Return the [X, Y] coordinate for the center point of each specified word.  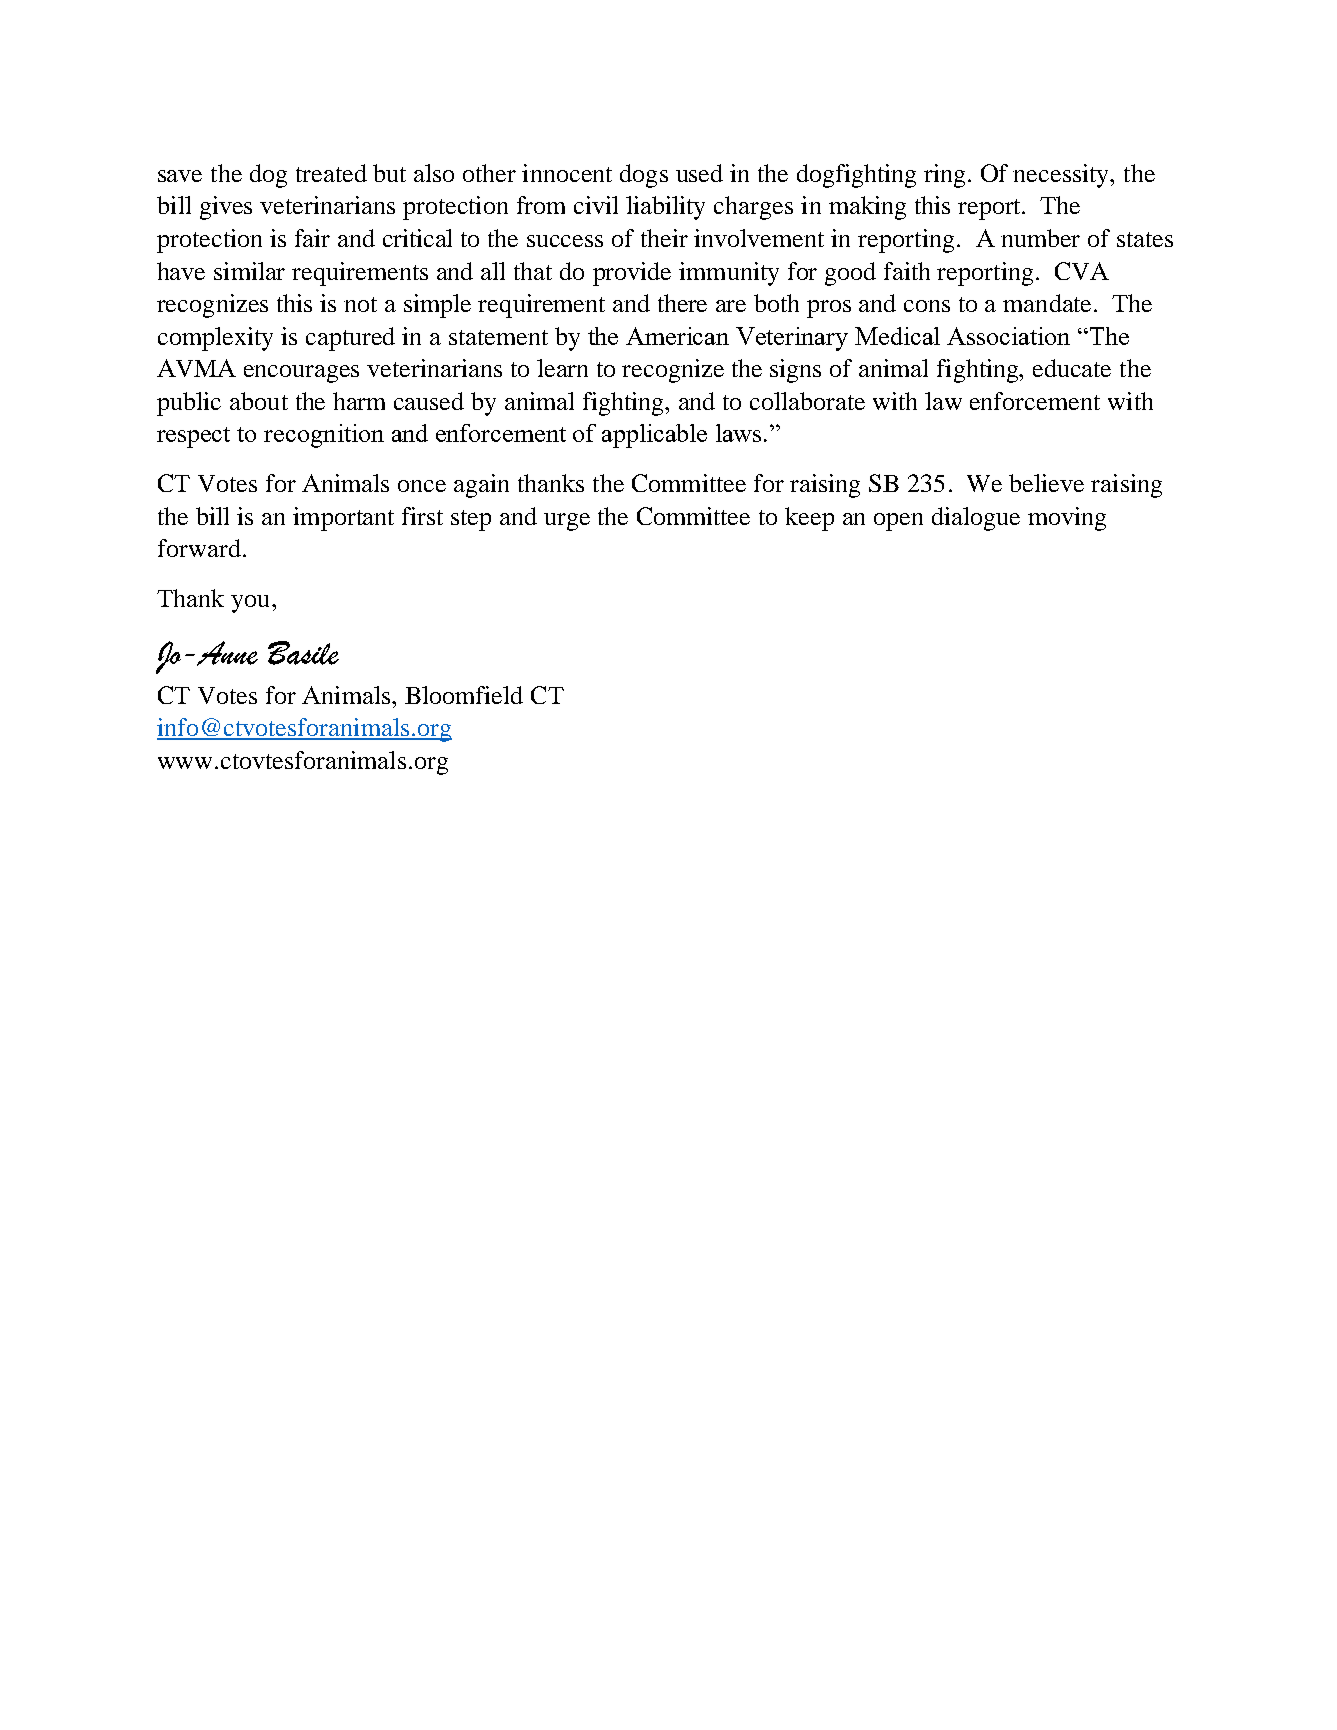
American [677, 336]
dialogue [976, 519]
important [343, 519]
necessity [1062, 176]
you [250, 604]
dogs [644, 176]
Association [1008, 336]
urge [567, 522]
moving [1067, 519]
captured [350, 339]
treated [331, 173]
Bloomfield [464, 695]
